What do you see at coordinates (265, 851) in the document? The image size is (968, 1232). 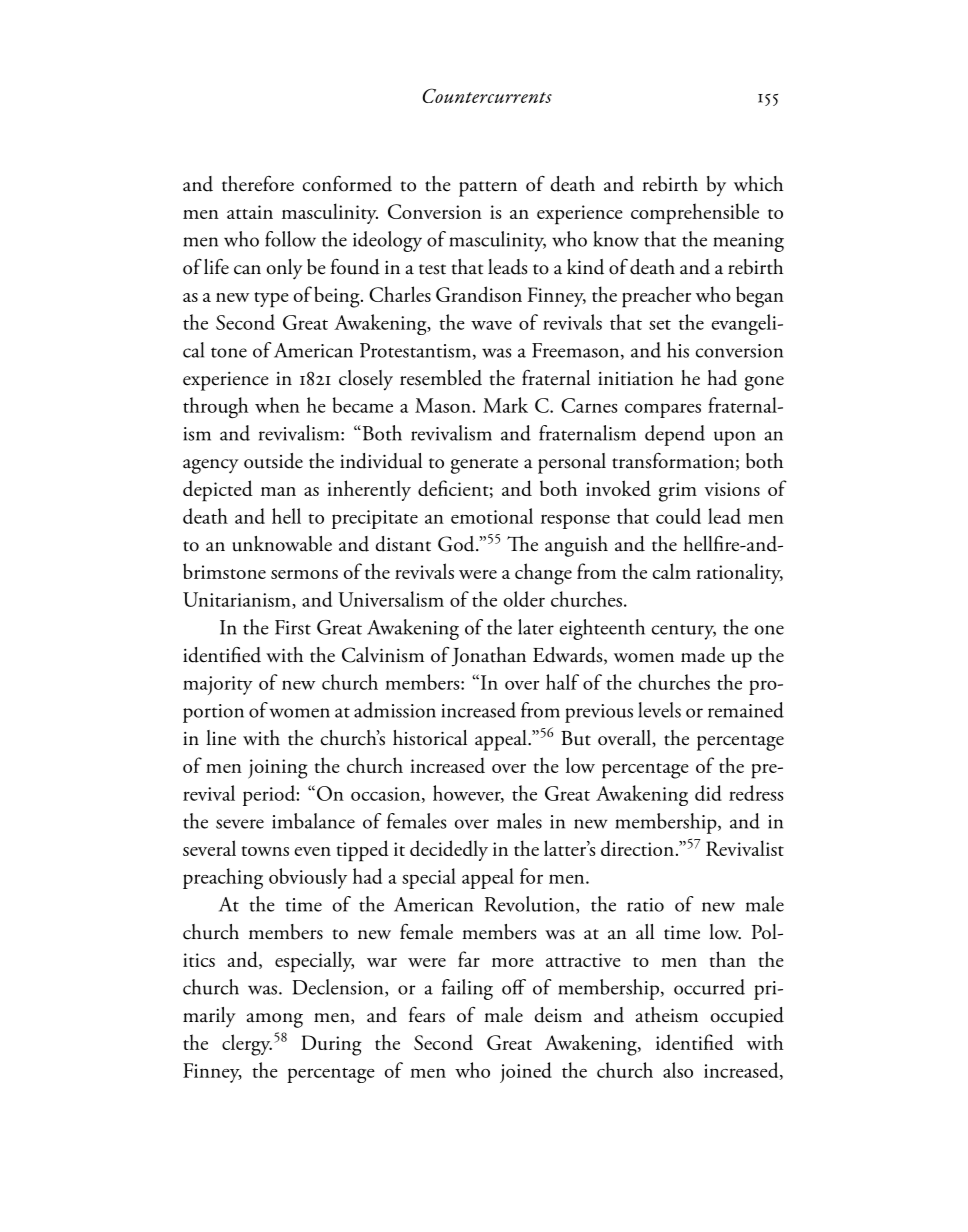 I see `towns` at bounding box center [265, 851].
